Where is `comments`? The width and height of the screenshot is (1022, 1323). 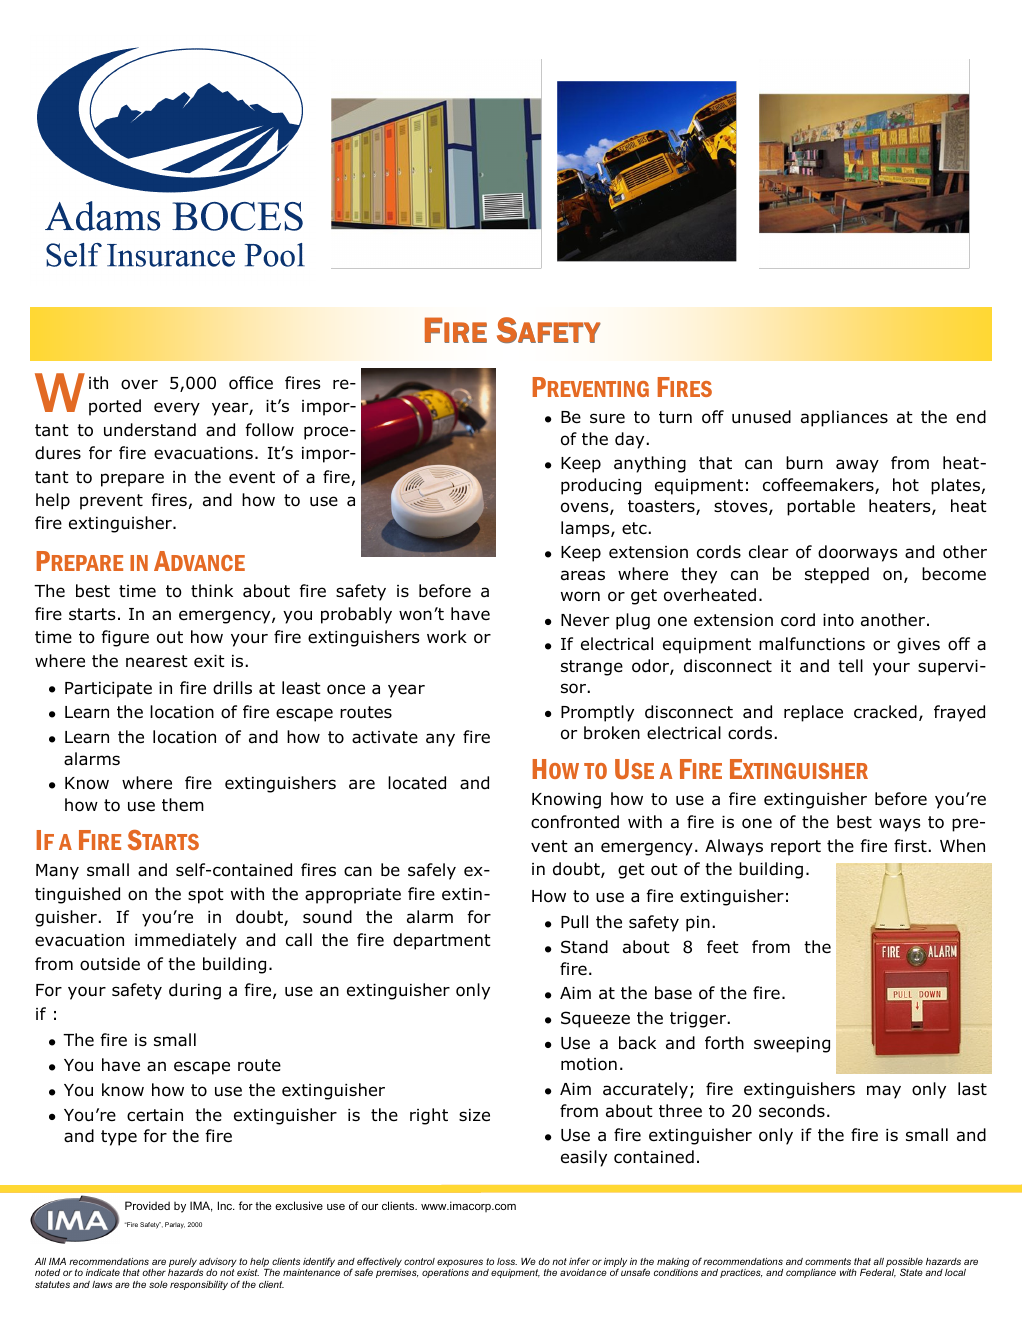 comments is located at coordinates (828, 1261).
